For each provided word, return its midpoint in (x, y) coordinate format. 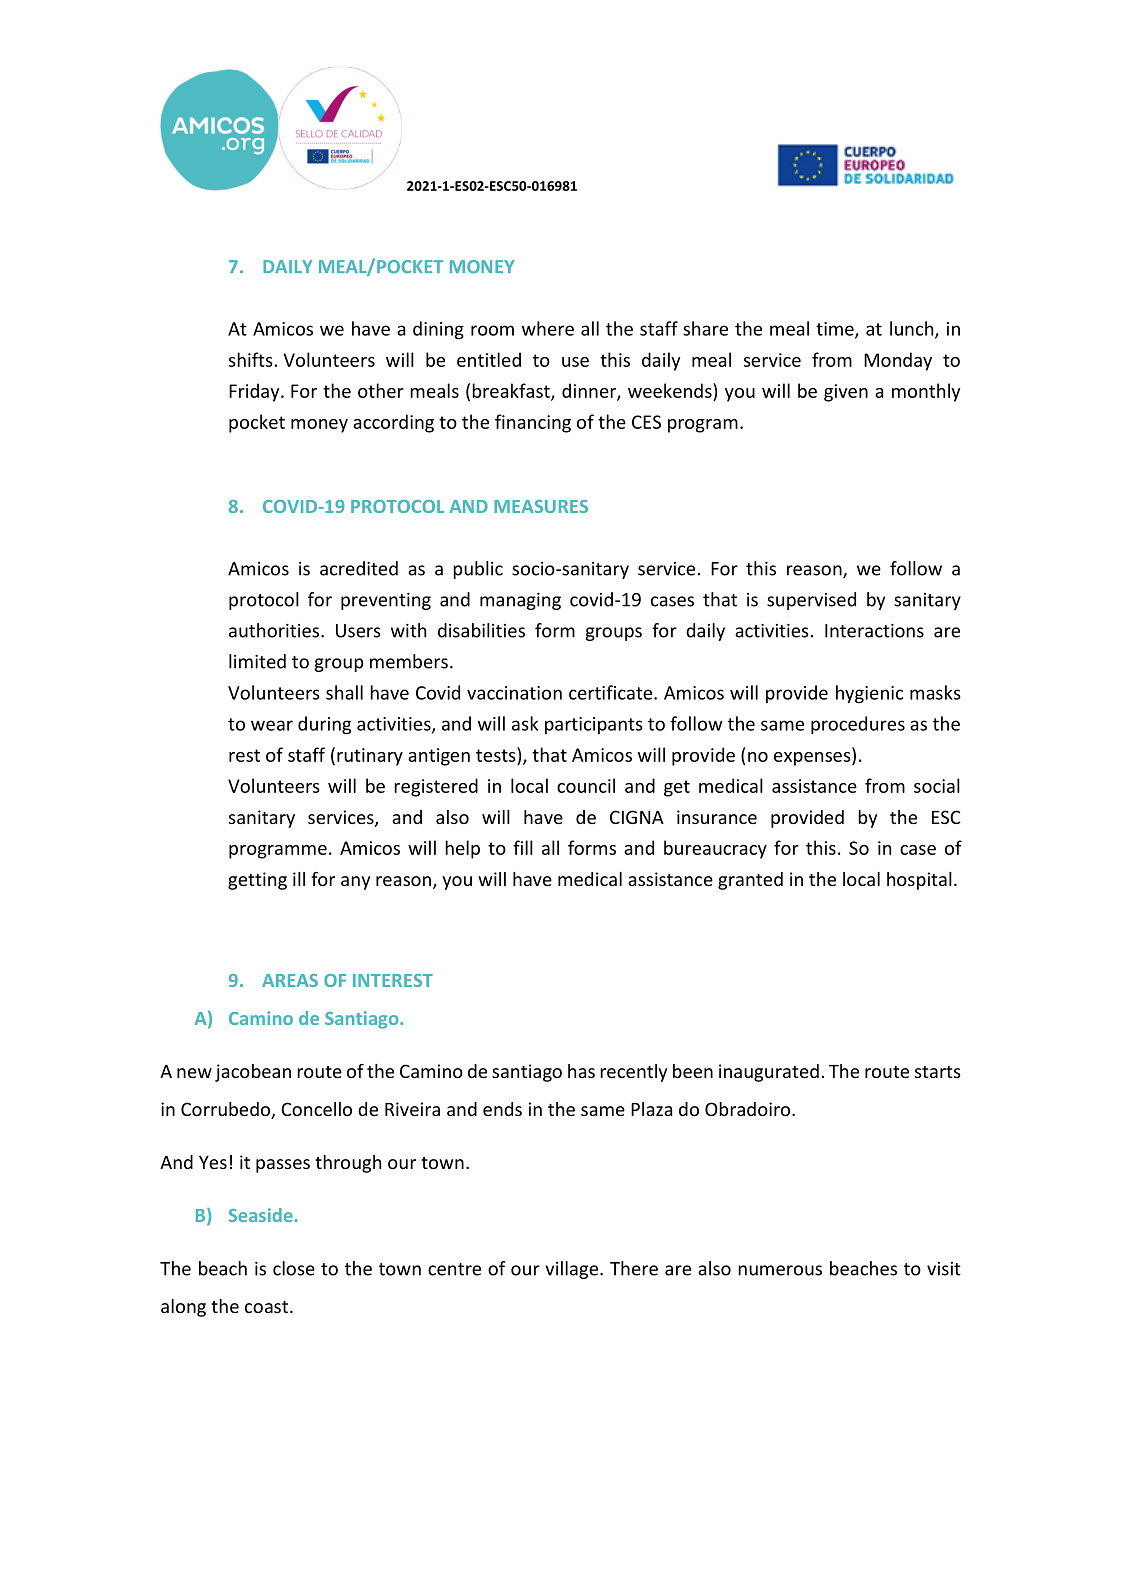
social (937, 785)
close (294, 1268)
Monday (898, 361)
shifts (251, 359)
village (573, 1270)
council (586, 785)
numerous (780, 1270)
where (548, 328)
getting (257, 881)
